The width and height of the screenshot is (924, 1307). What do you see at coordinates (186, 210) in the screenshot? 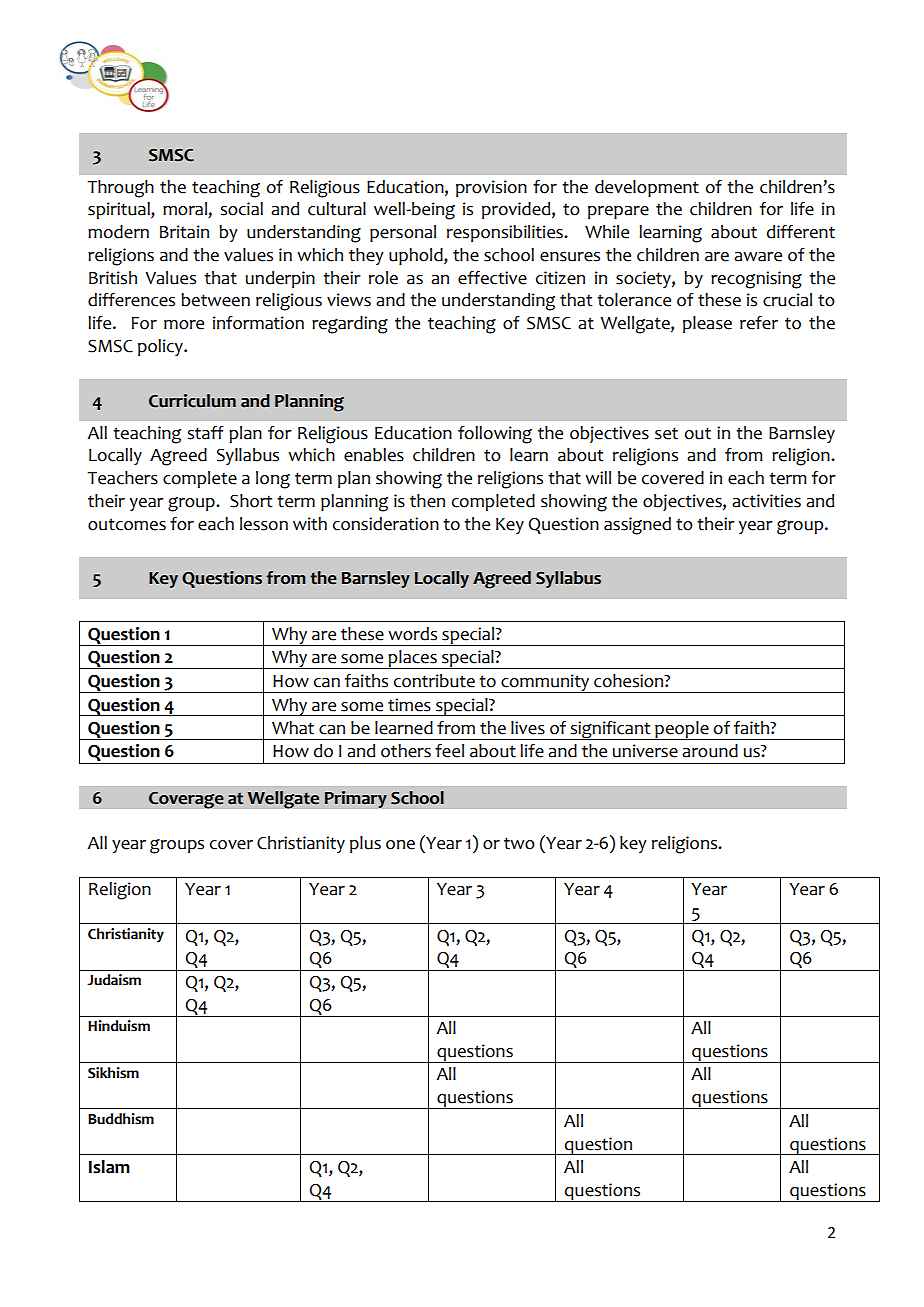
I see `moral` at bounding box center [186, 210].
